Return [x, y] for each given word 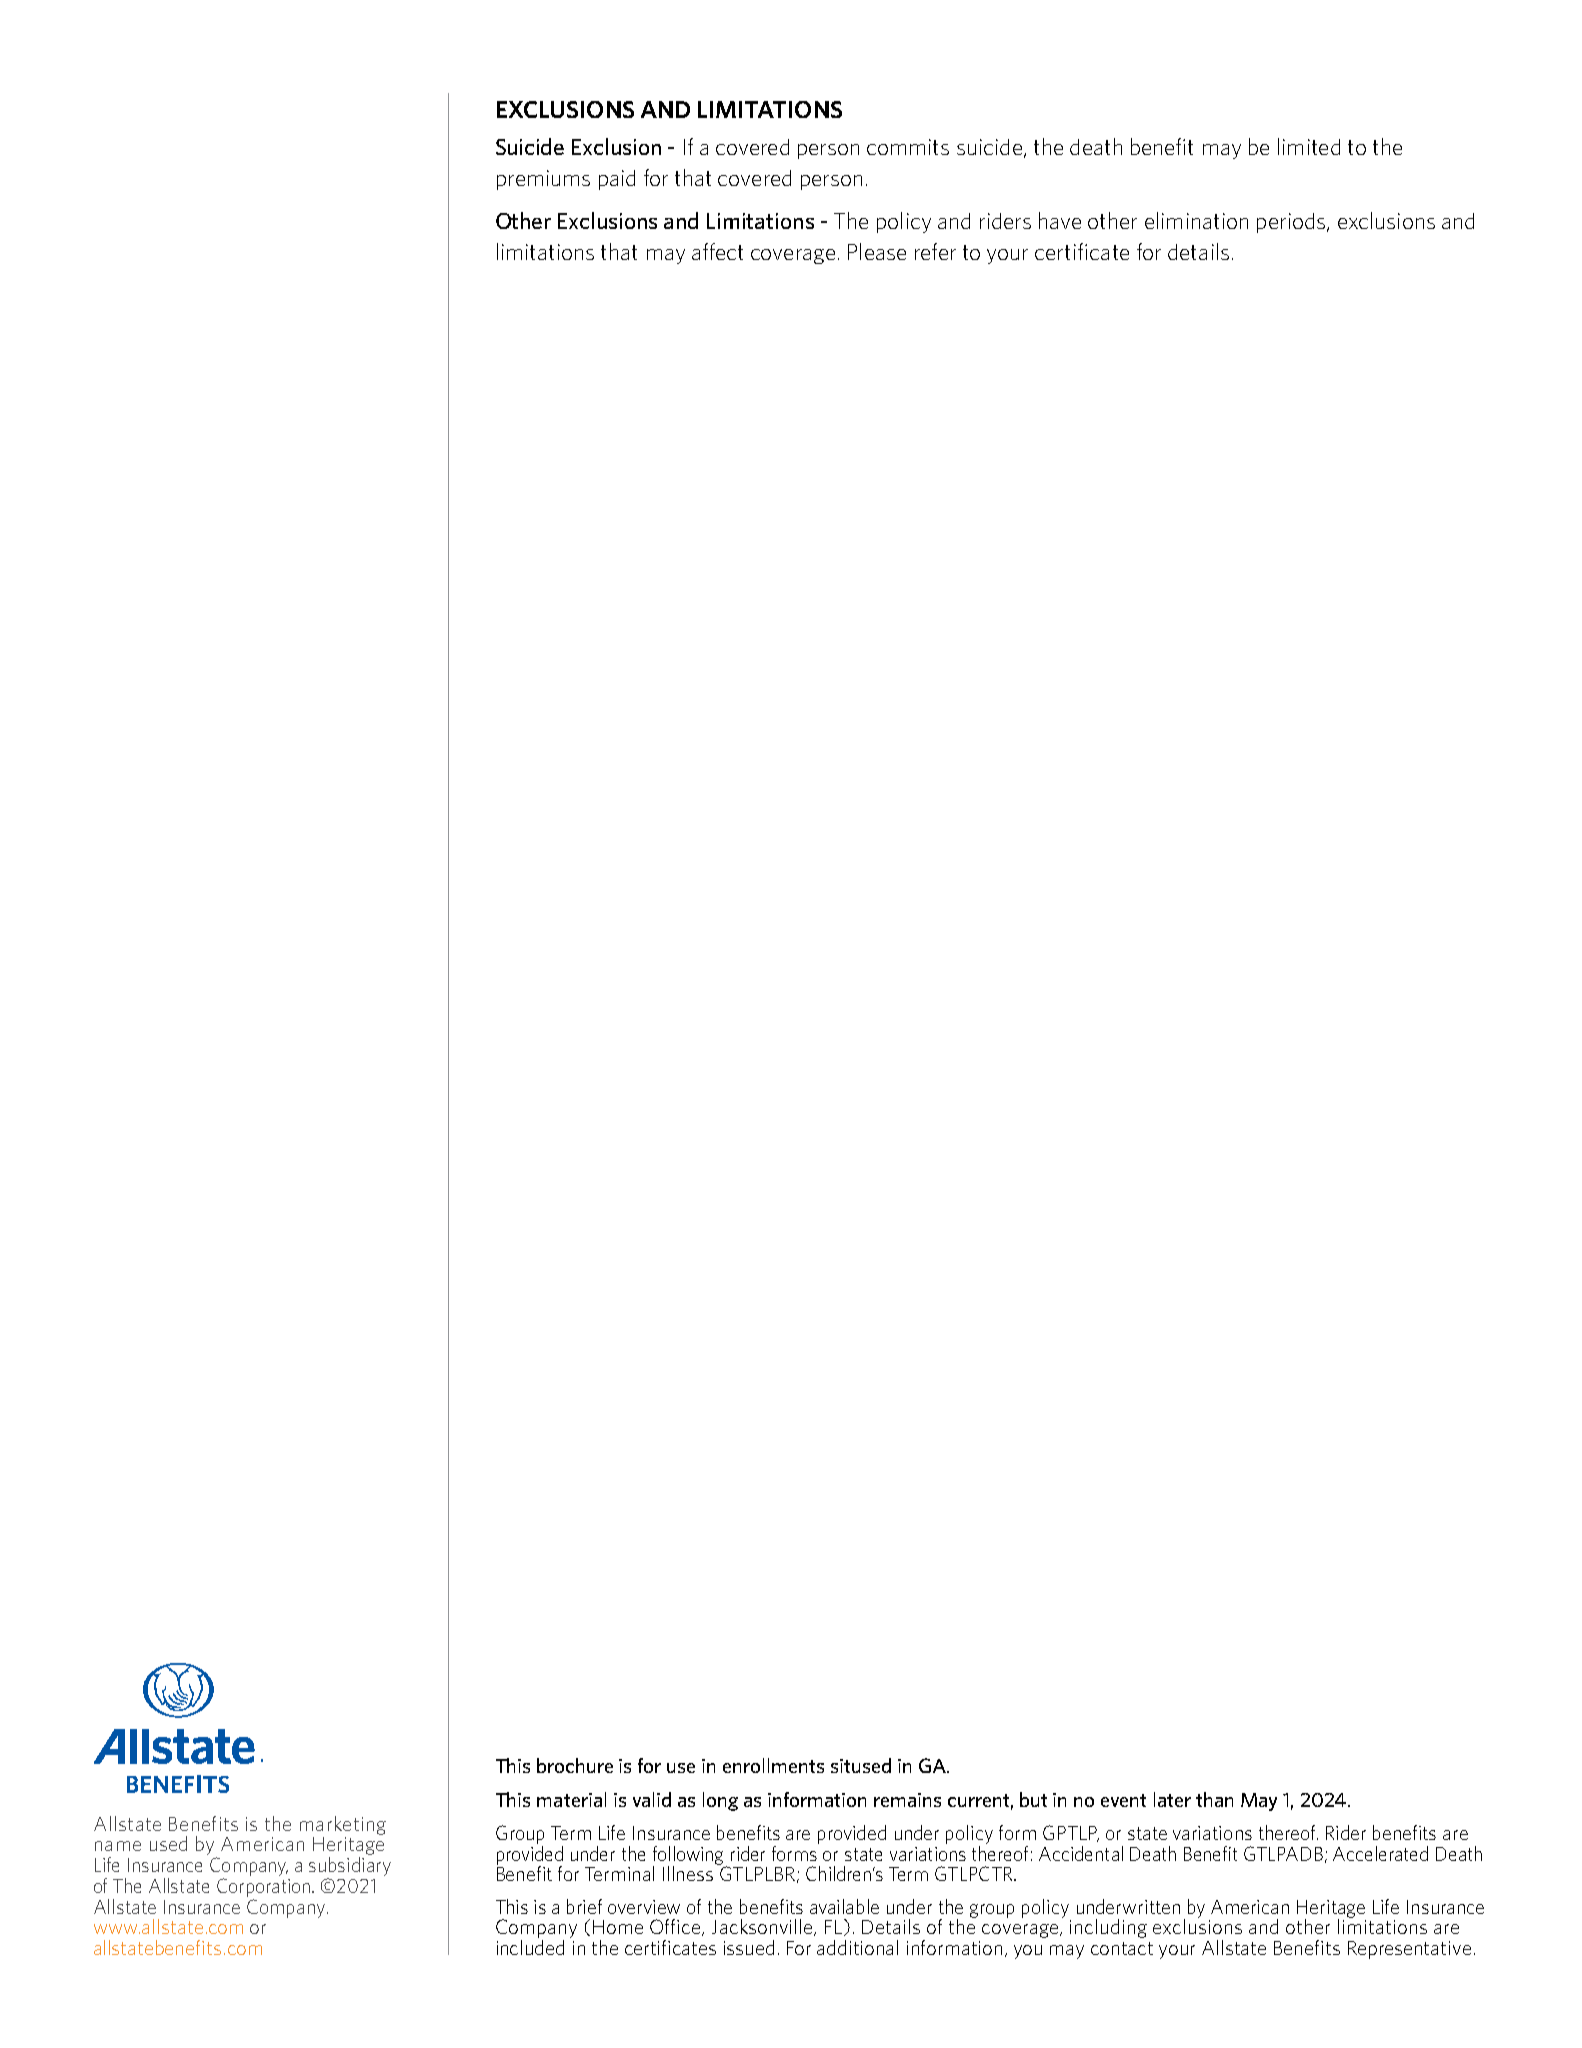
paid [617, 180]
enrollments [773, 1765]
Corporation [265, 1887]
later [1172, 1799]
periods [1292, 223]
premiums [543, 180]
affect [717, 251]
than [1214, 1799]
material [571, 1799]
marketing [343, 1825]
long [720, 1801]
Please [877, 251]
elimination [1196, 220]
